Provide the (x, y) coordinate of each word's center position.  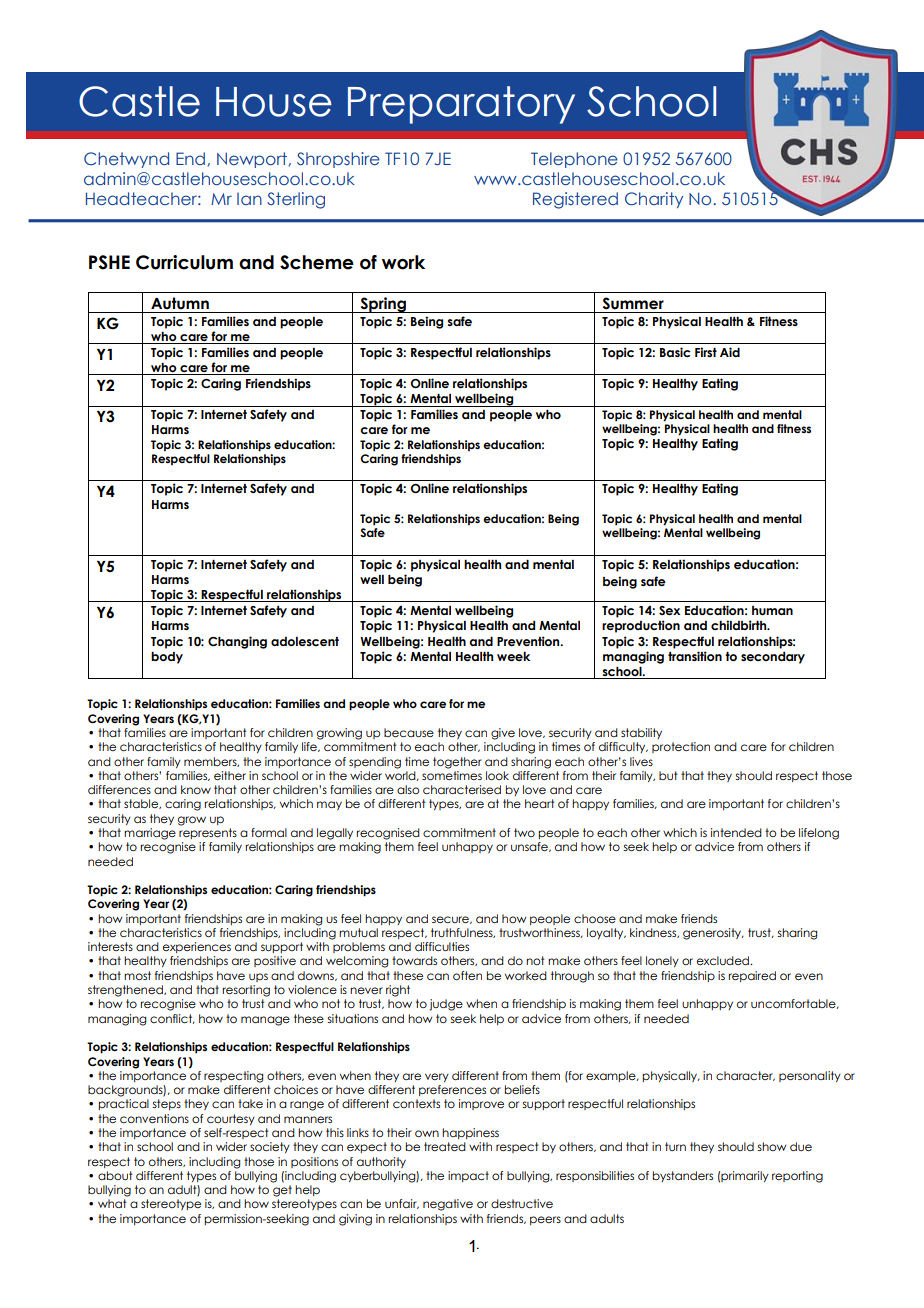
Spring (383, 305)
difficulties (442, 946)
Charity (654, 200)
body (167, 658)
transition (695, 656)
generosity (713, 934)
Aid (730, 352)
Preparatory (461, 105)
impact (468, 1176)
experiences (197, 947)
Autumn (180, 303)
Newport (252, 160)
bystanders (683, 1176)
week (513, 656)
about (115, 1175)
